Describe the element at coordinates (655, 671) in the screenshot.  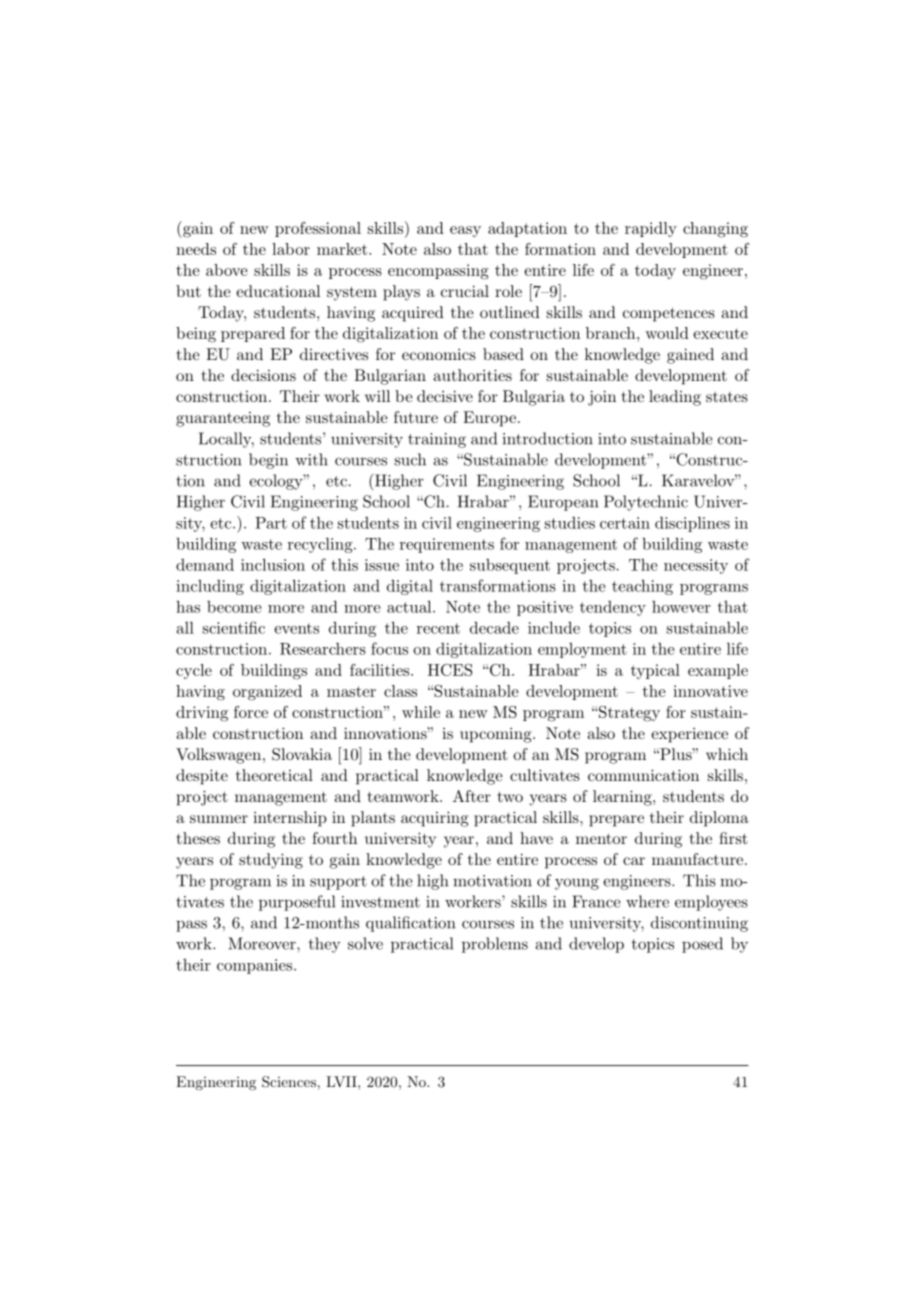
I see `typical` at that location.
